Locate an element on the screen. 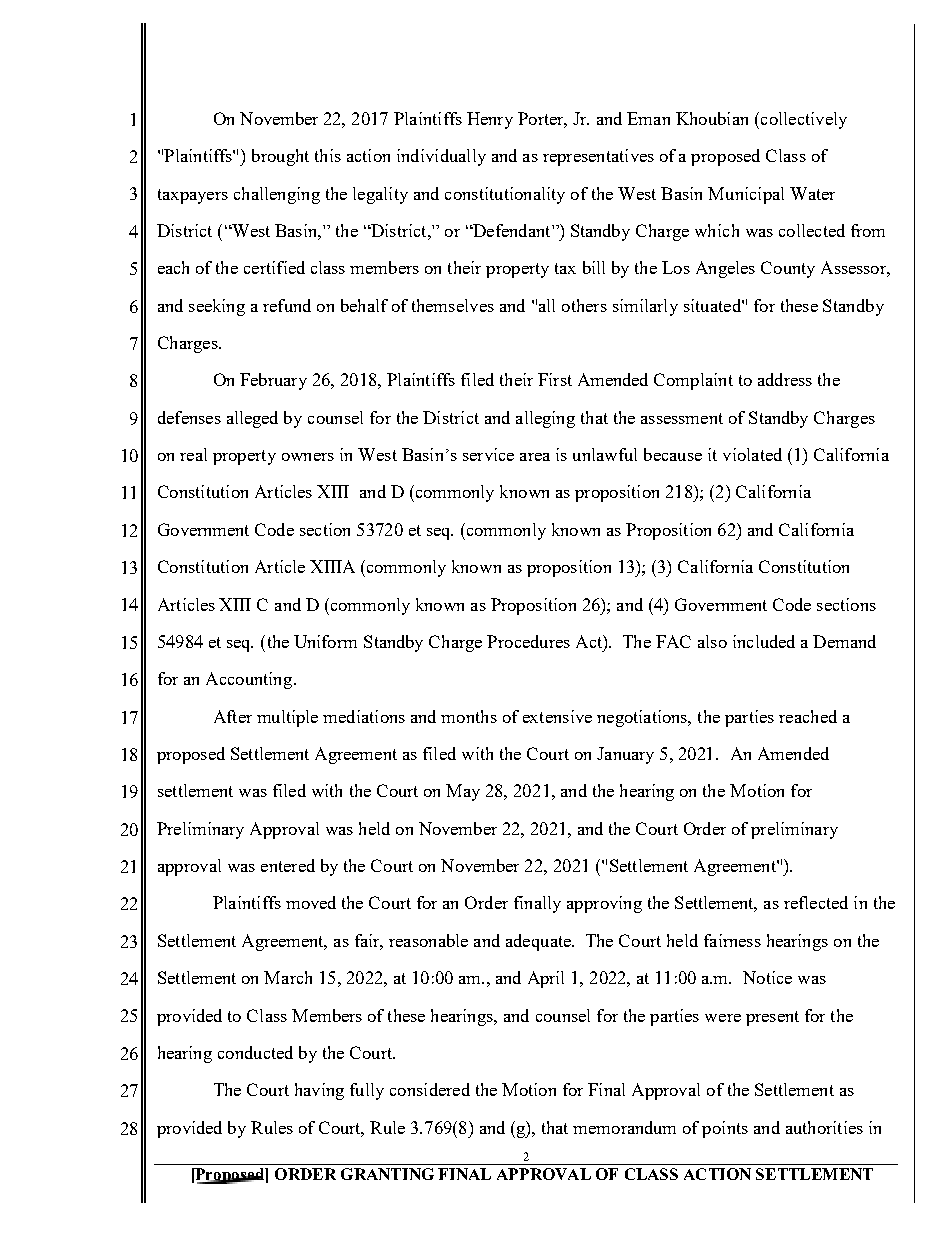 This screenshot has width=952, height=1233. Henry is located at coordinates (490, 120).
